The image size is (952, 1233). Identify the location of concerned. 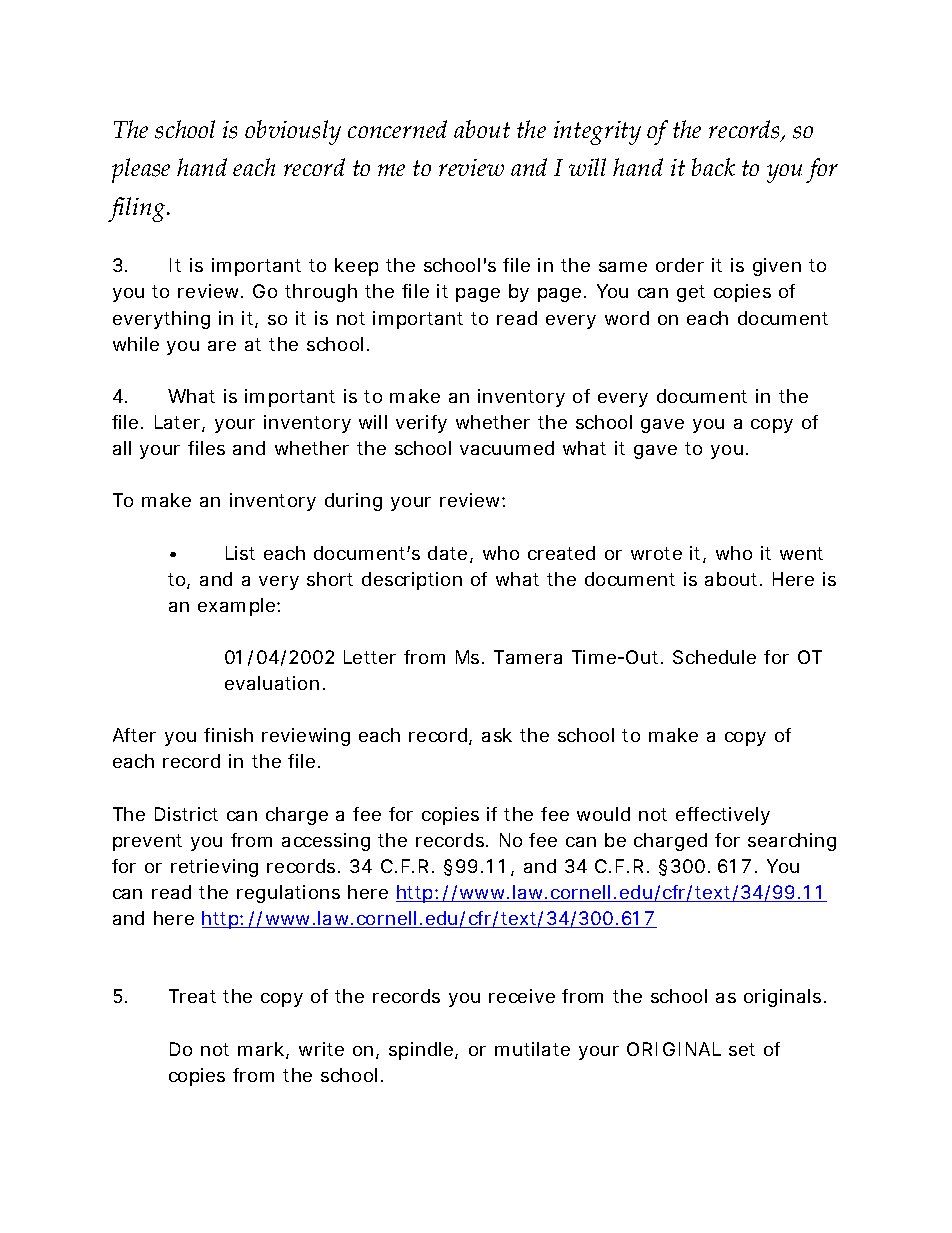
(397, 129).
